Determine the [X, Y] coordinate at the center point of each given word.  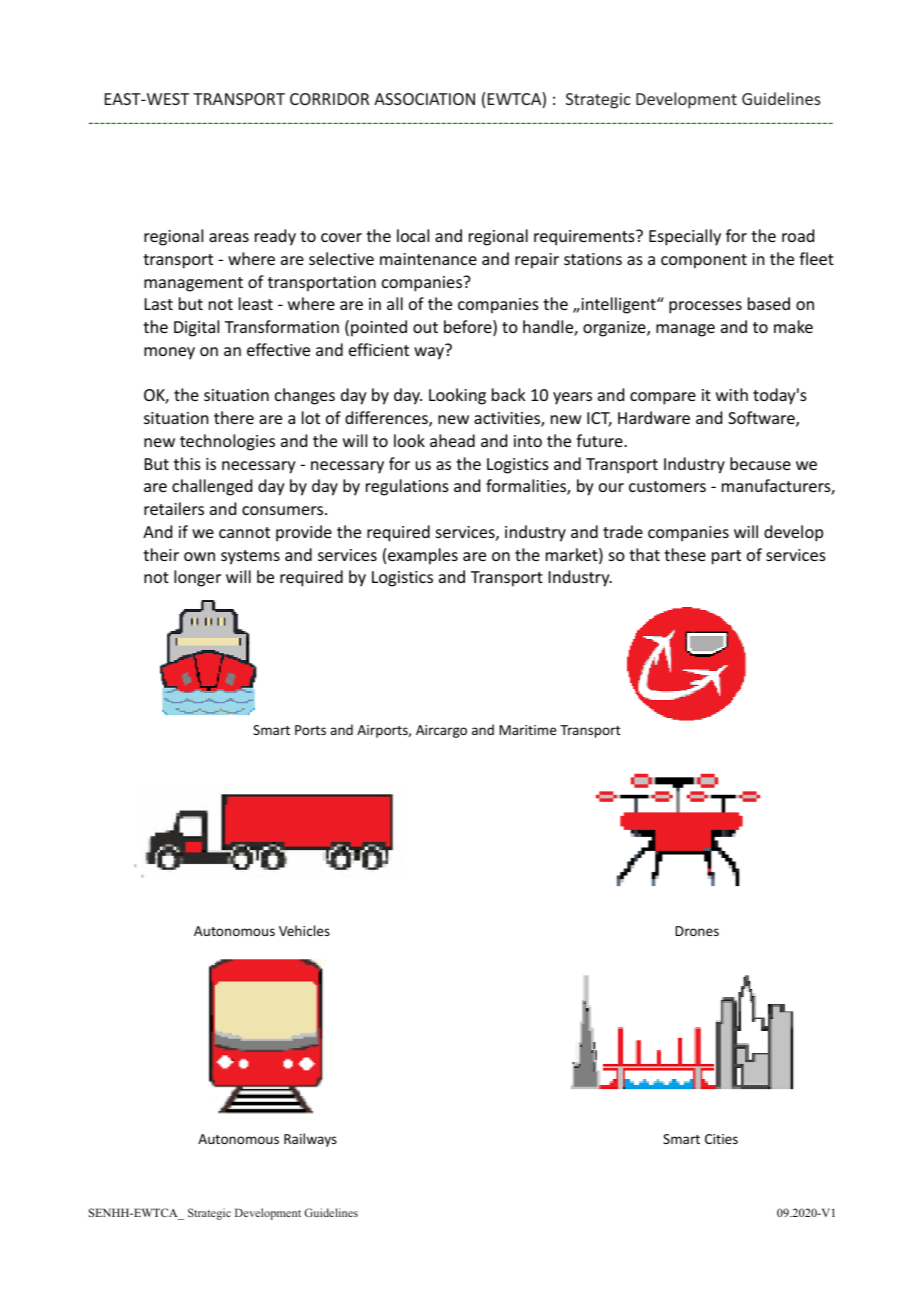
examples [423, 556]
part [726, 557]
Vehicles [304, 930]
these [685, 554]
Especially [685, 237]
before [469, 328]
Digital [196, 328]
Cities [721, 1139]
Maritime [527, 730]
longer [197, 578]
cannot [244, 532]
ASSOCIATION [424, 99]
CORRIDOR [329, 99]
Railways [310, 1140]
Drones [697, 931]
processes [705, 307]
